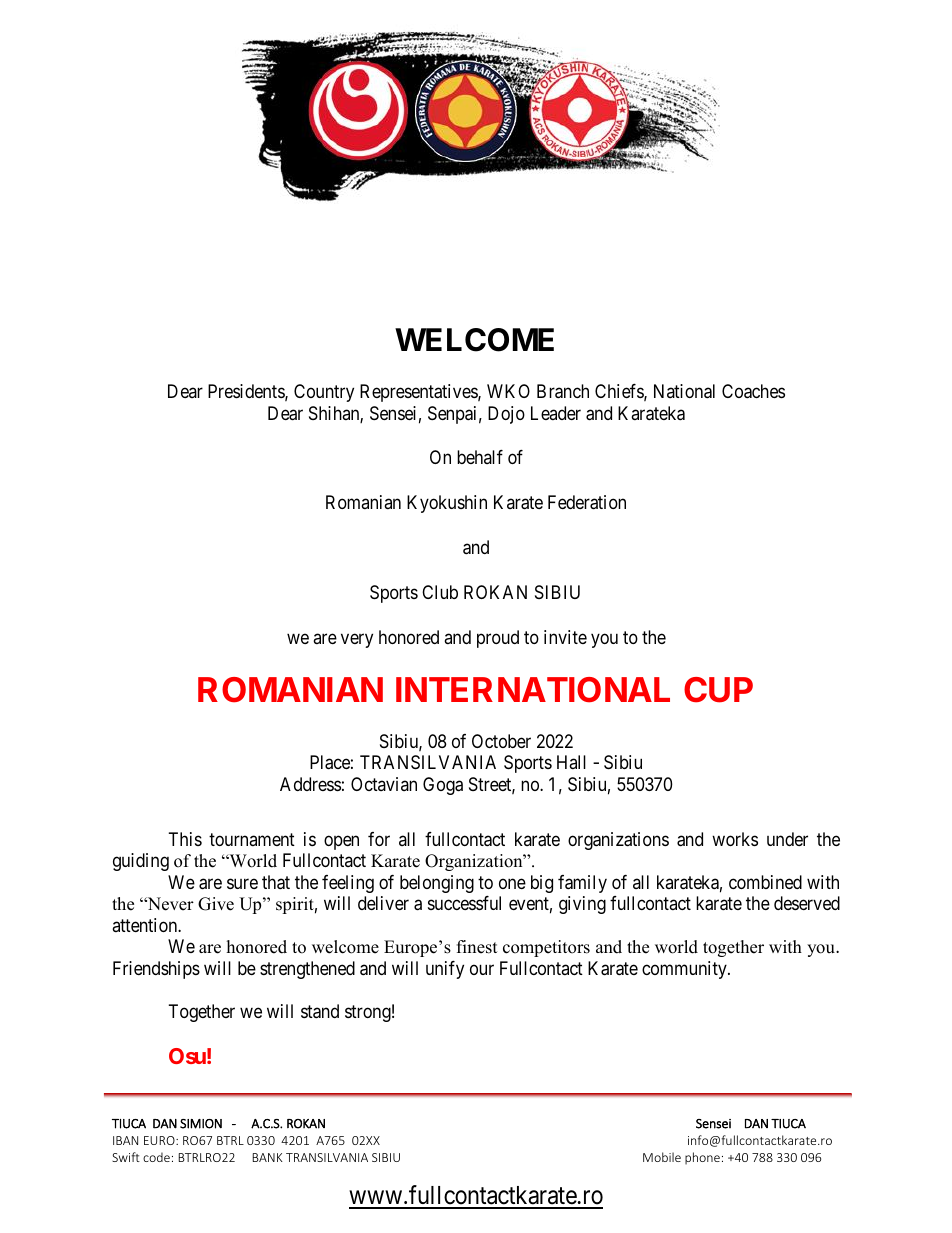  I want to click on Dojo, so click(506, 415).
